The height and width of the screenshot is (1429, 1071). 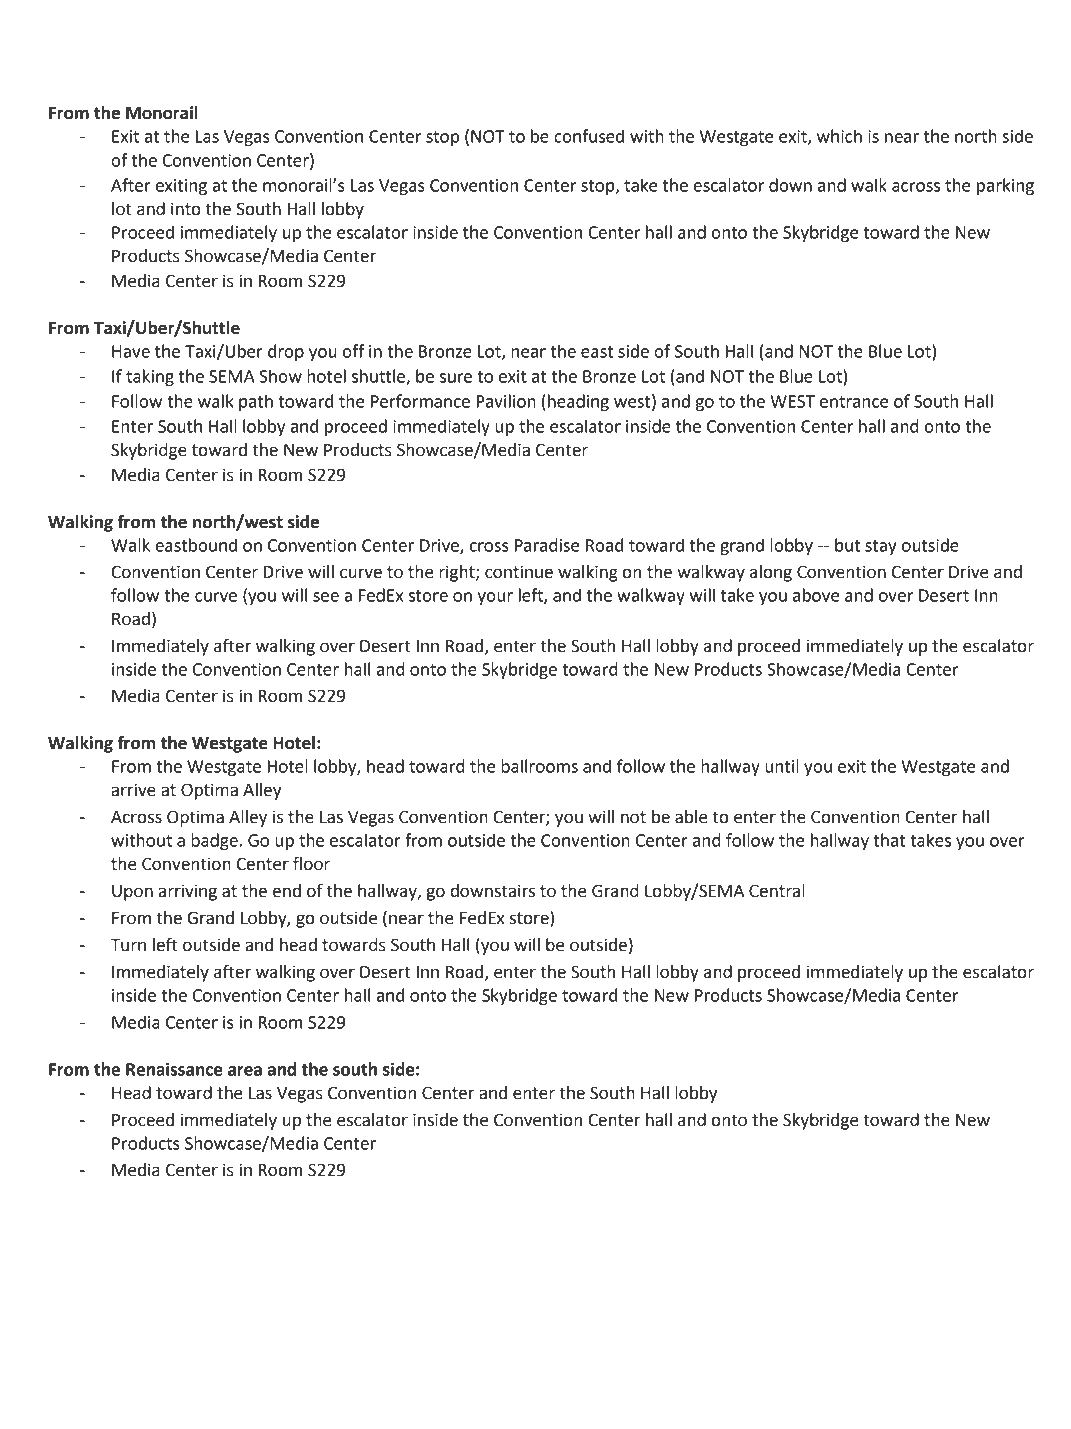 What do you see at coordinates (589, 136) in the screenshot?
I see `confused` at bounding box center [589, 136].
